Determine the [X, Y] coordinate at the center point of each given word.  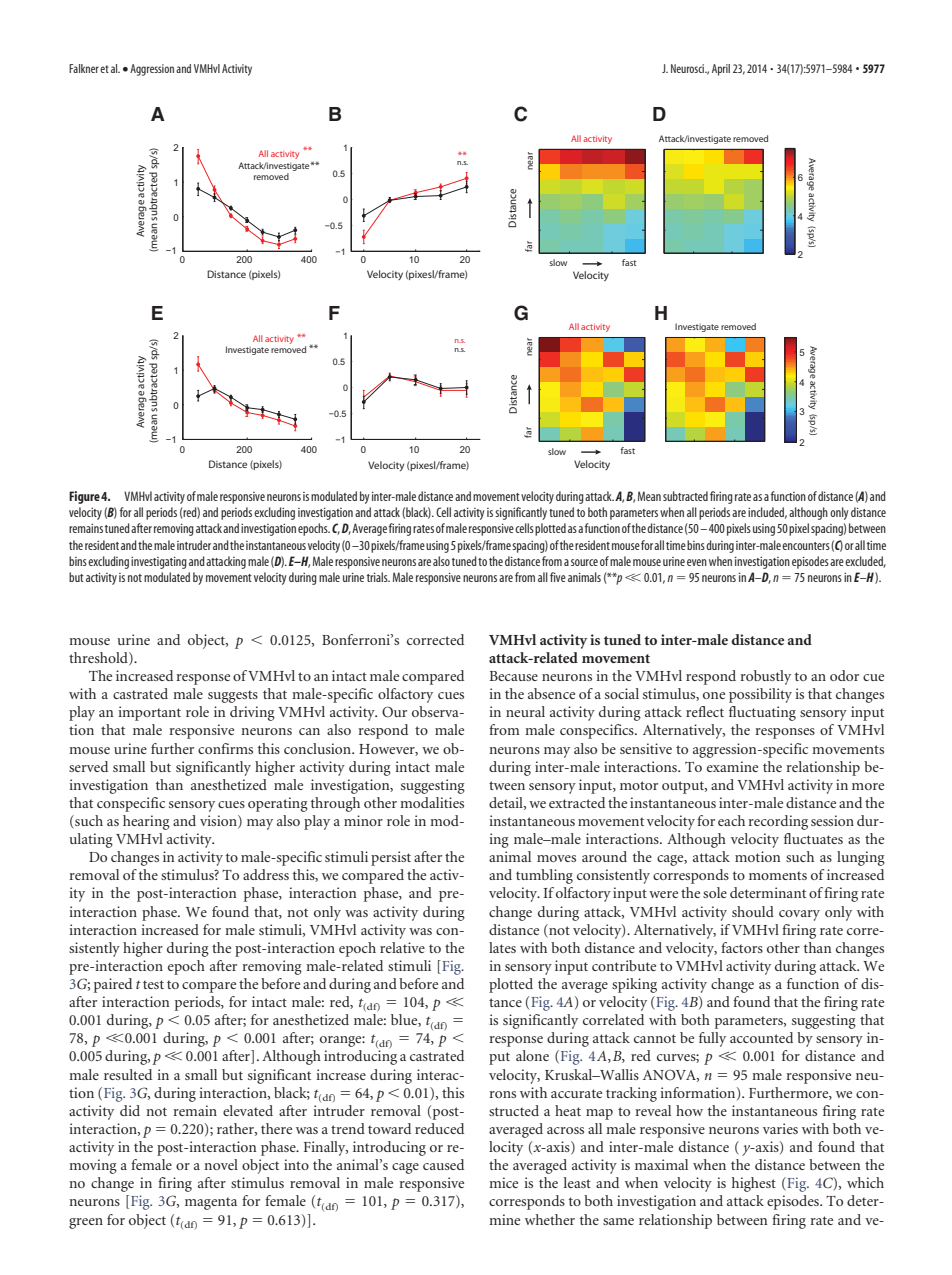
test [153, 984]
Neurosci [689, 68]
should [753, 911]
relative [402, 947]
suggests [233, 696]
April [721, 70]
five [558, 577]
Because [514, 676]
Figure [84, 497]
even [697, 562]
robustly [765, 677]
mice [503, 1182]
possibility [760, 695]
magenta [211, 1203]
